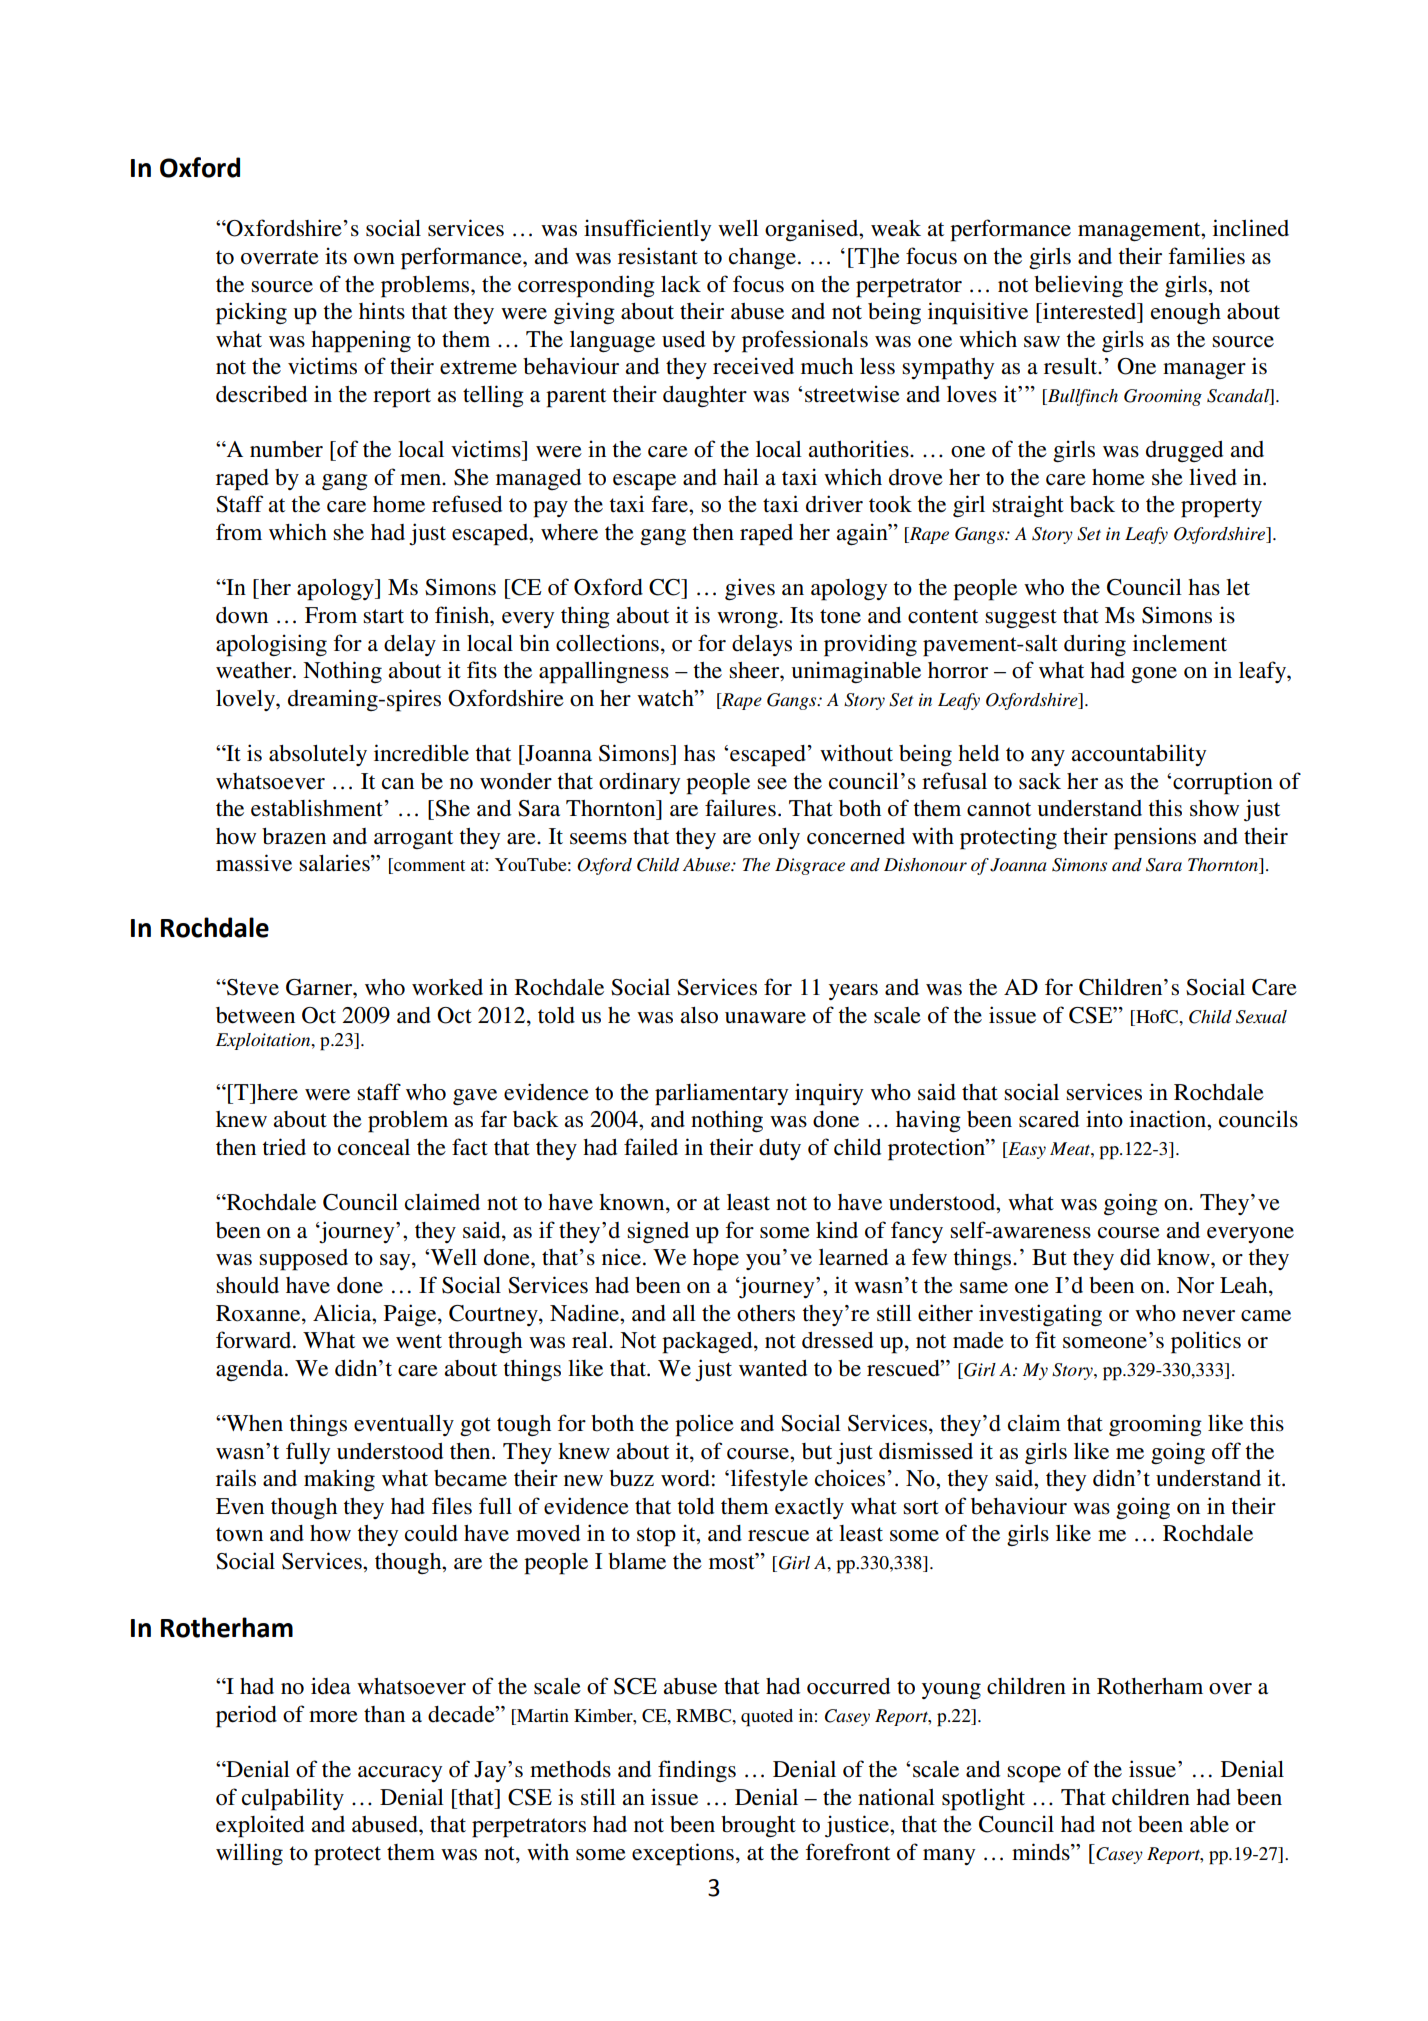 Image resolution: width=1428 pixels, height=2021 pixels. Describe the element at coordinates (1104, 1119) in the document. I see `into` at that location.
